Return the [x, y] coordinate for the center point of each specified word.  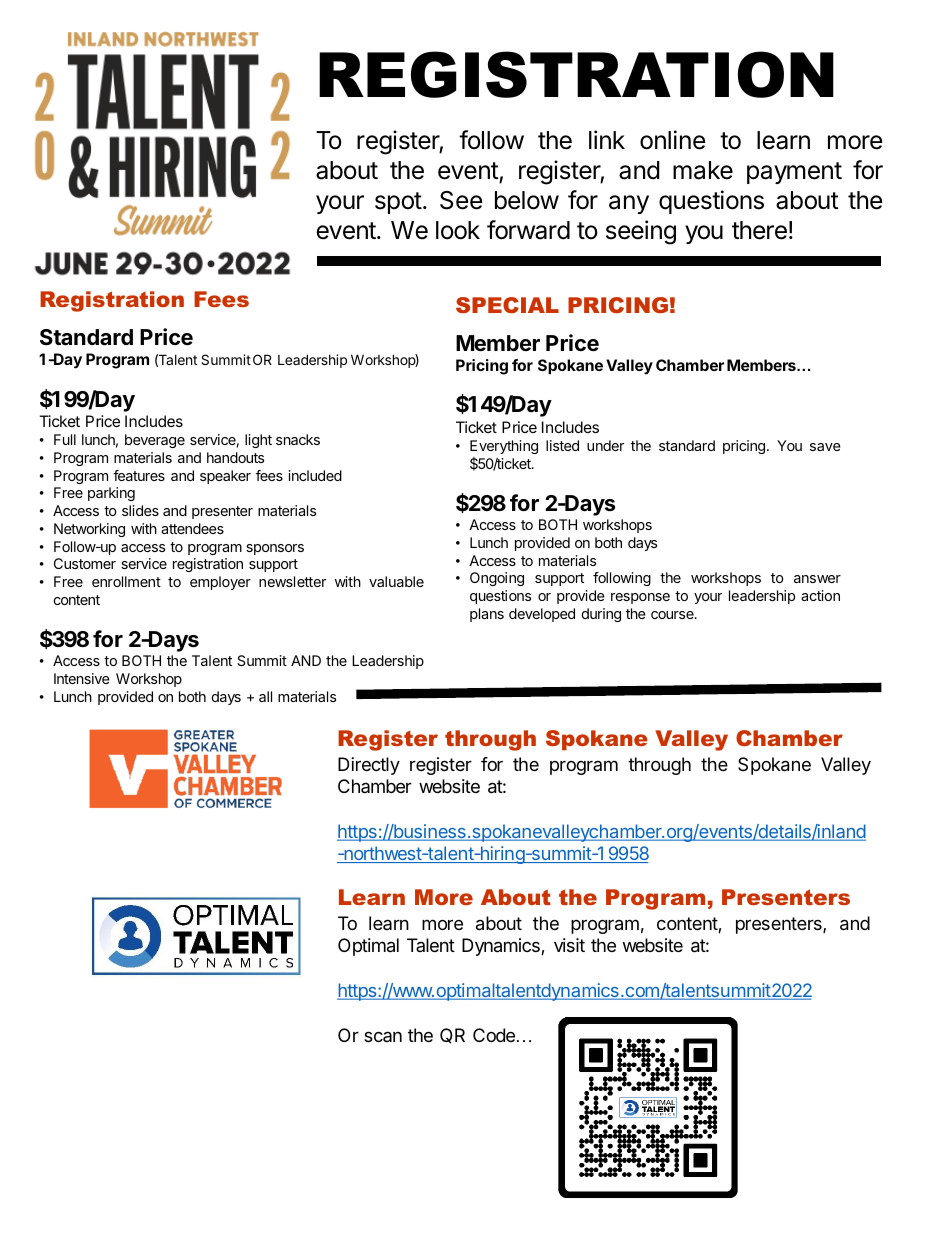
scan [383, 1036]
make [703, 170]
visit [569, 945]
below [527, 200]
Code [494, 1035]
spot [398, 203]
